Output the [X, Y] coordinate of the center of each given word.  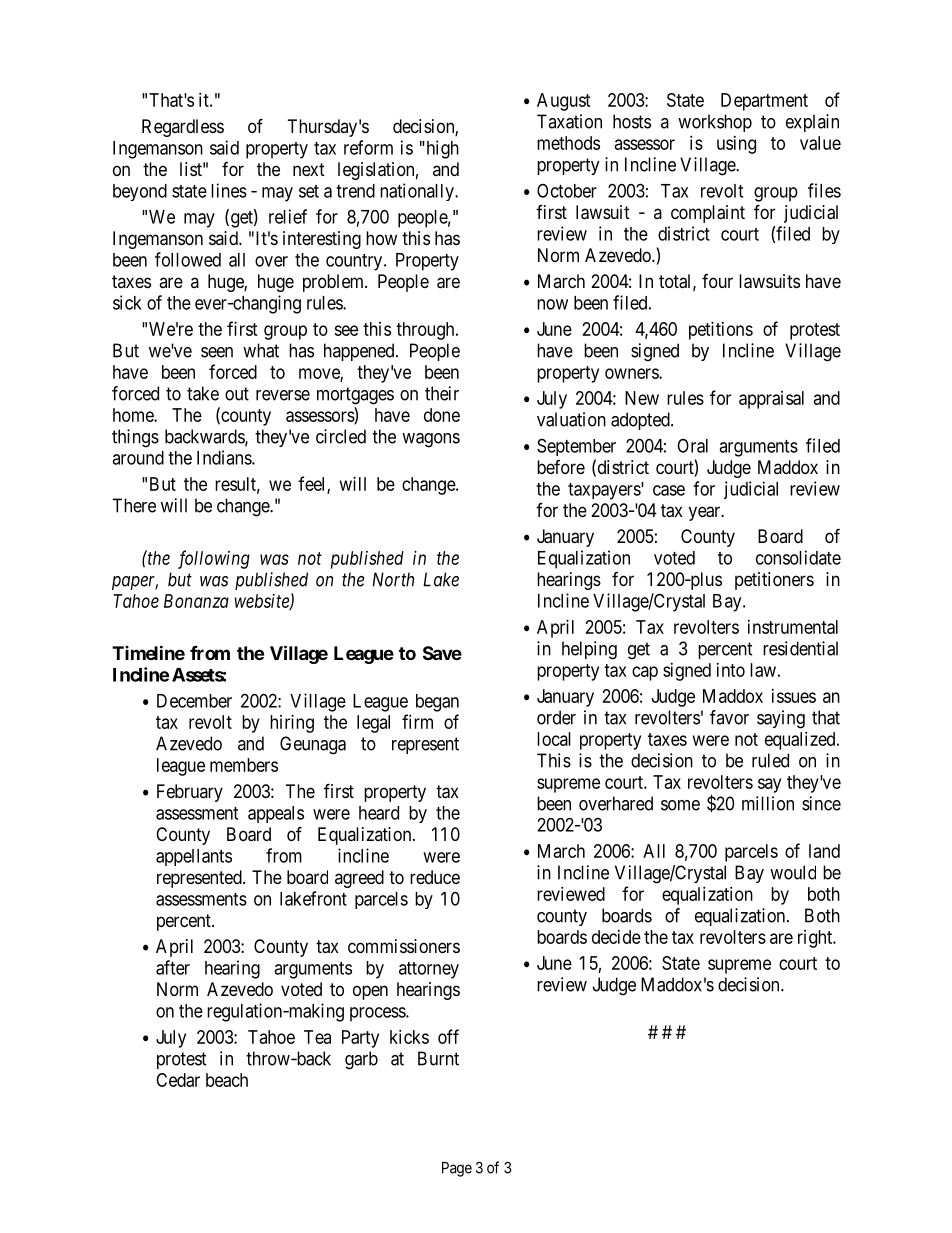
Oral [692, 446]
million [768, 803]
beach [227, 1080]
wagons [431, 440]
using [736, 145]
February [190, 793]
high [441, 149]
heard [379, 813]
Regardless [183, 128]
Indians [225, 457]
